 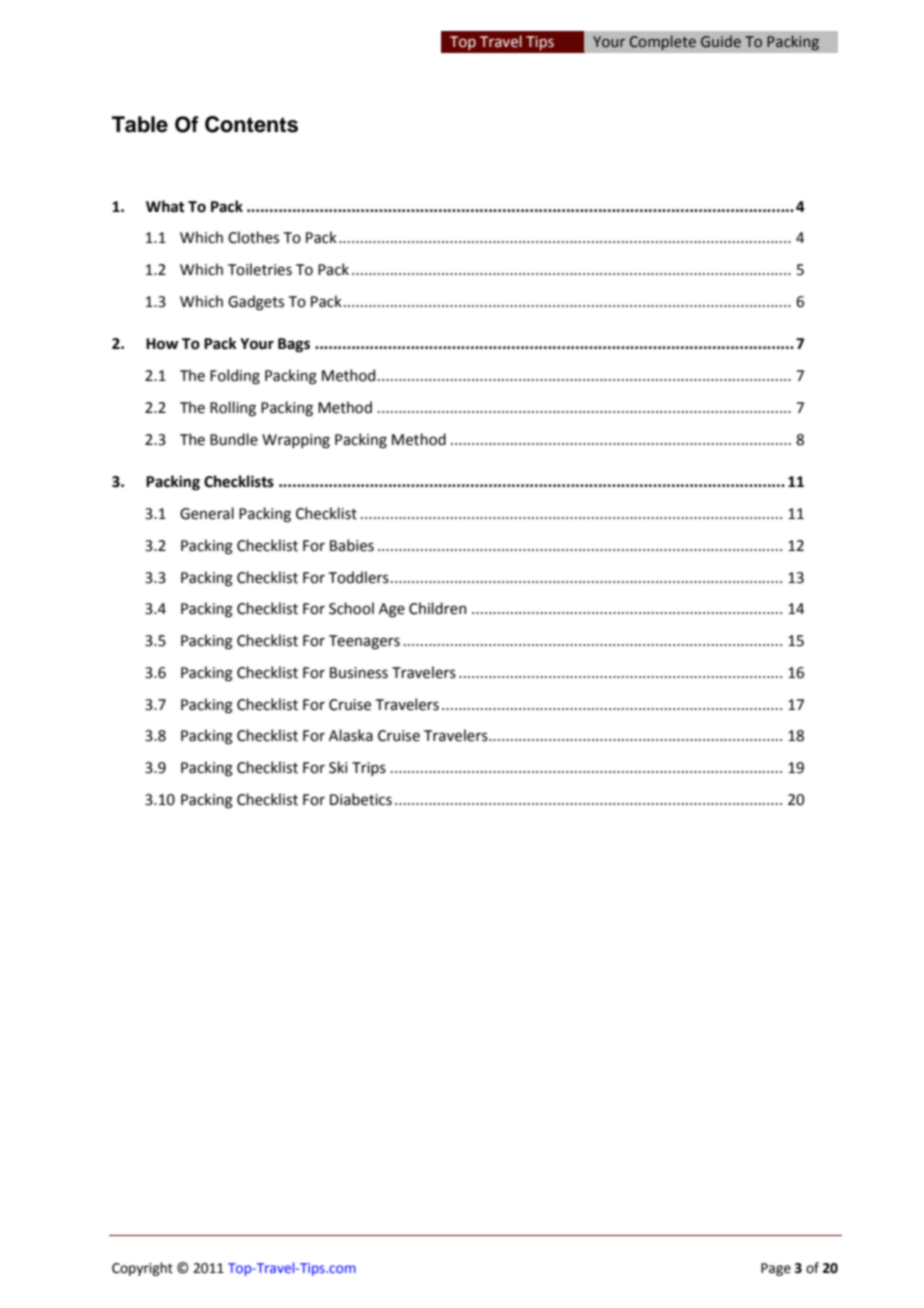 What do you see at coordinates (256, 303) in the image?
I see `Gadgets` at bounding box center [256, 303].
